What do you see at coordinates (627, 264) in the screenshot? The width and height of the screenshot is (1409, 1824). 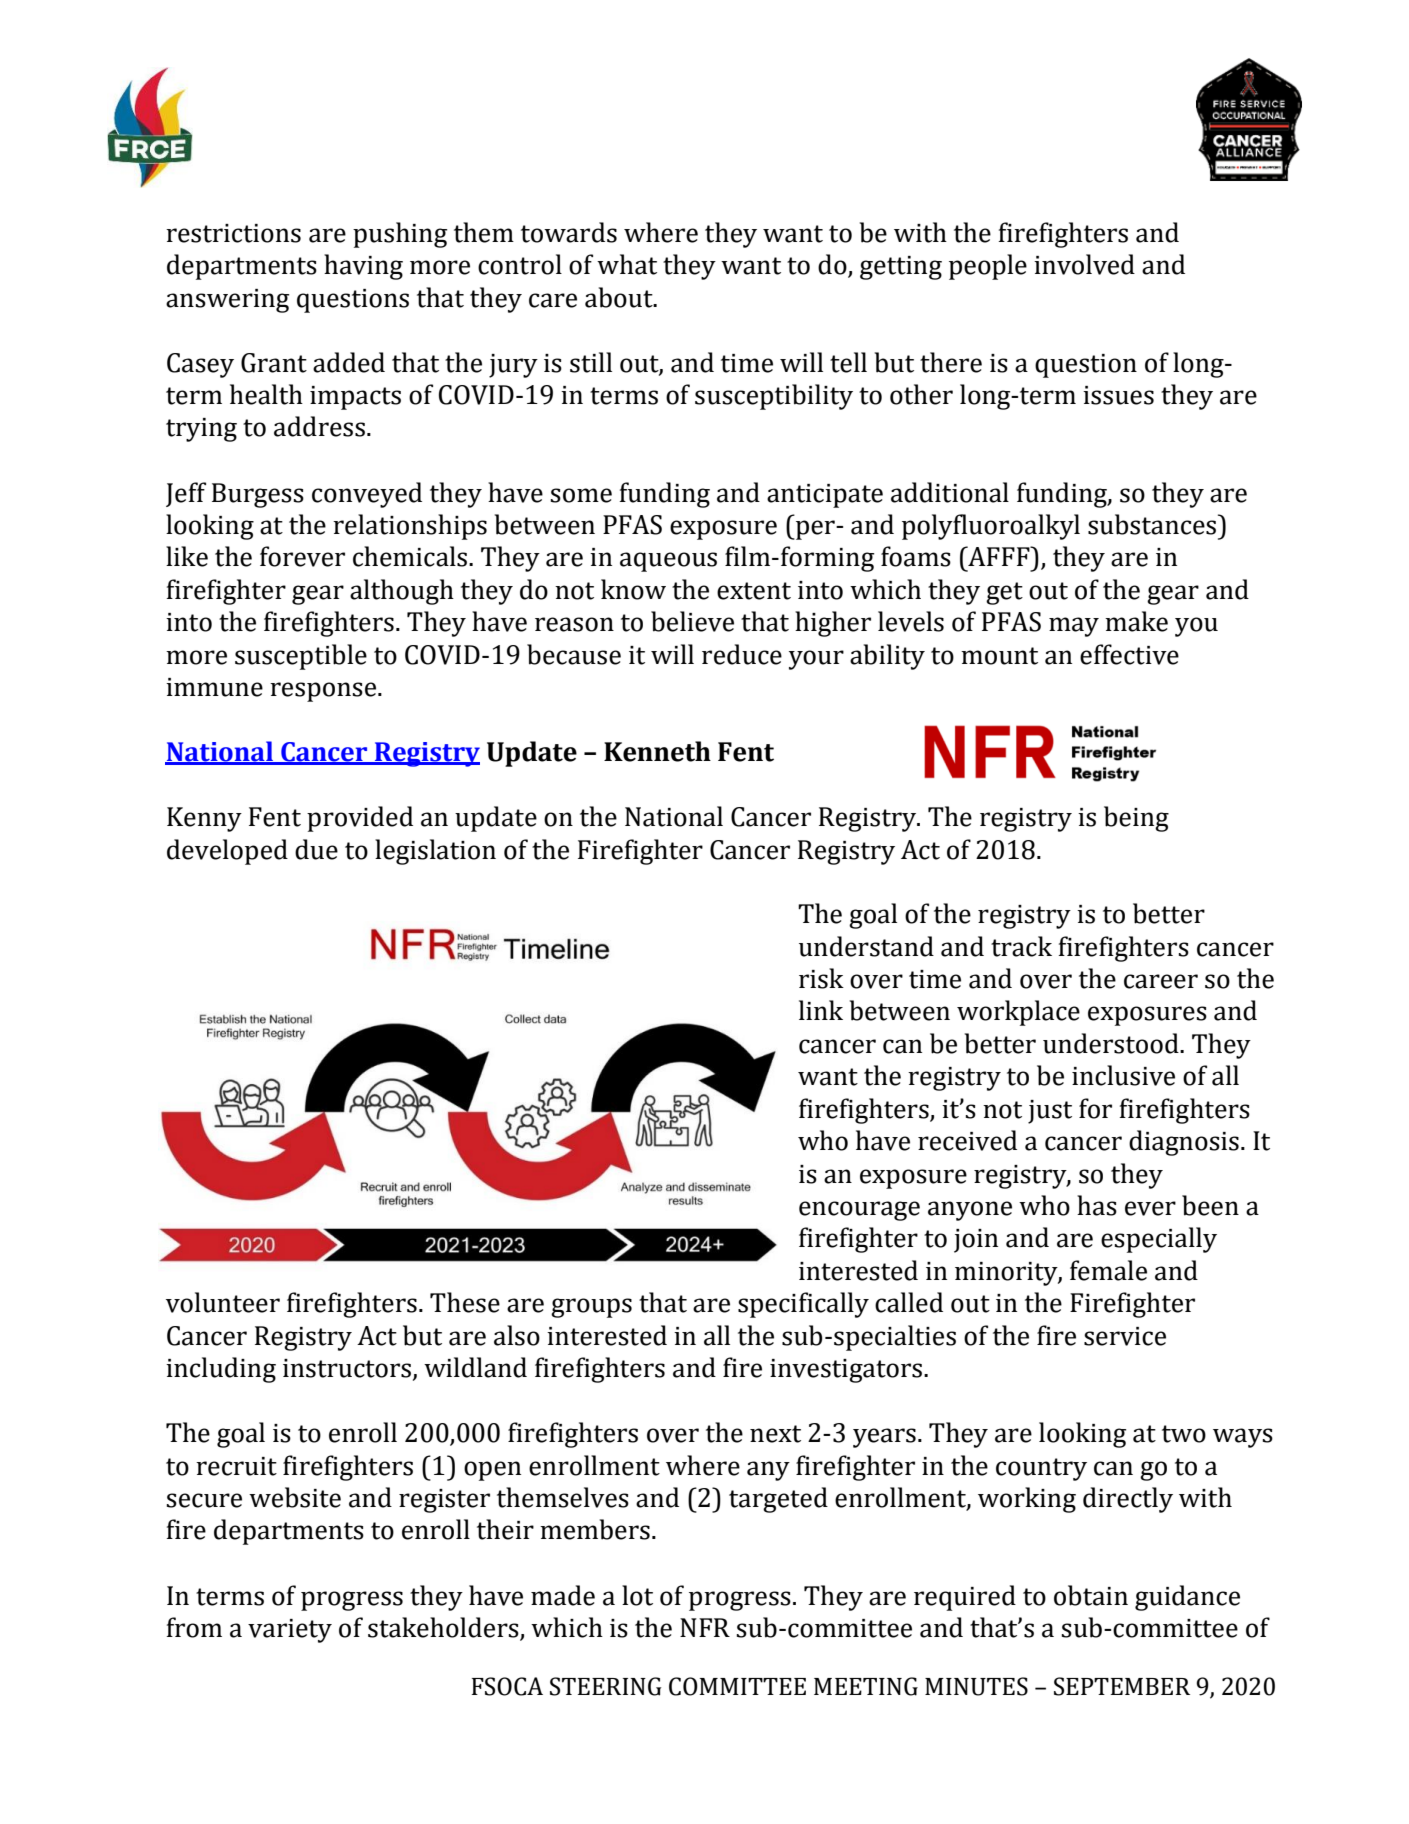 I see `what` at bounding box center [627, 264].
